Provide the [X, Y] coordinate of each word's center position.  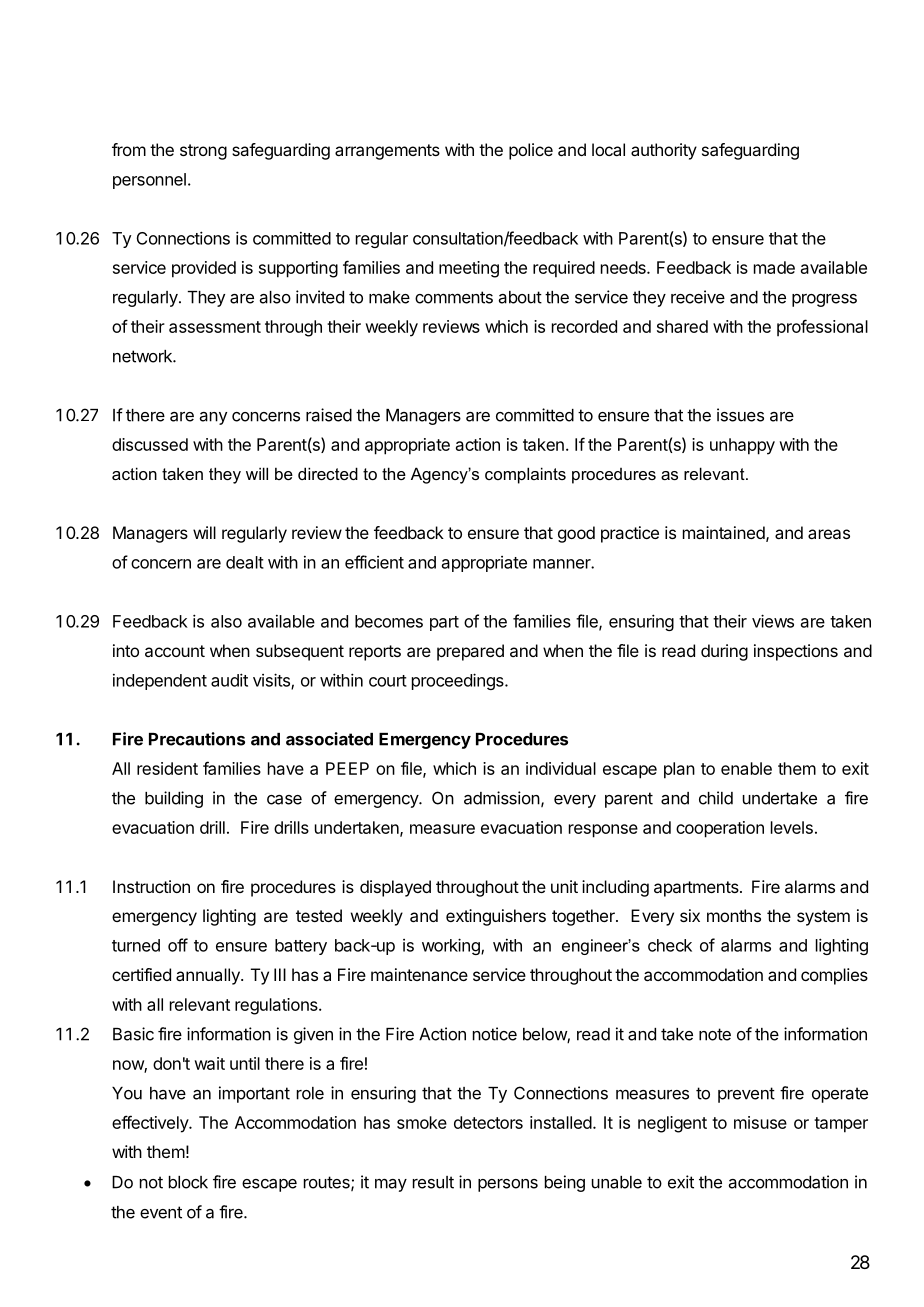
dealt [245, 562]
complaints [525, 475]
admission [502, 798]
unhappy [742, 446]
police [531, 151]
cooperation [720, 829]
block [188, 1182]
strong [203, 152]
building [174, 799]
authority [664, 151]
